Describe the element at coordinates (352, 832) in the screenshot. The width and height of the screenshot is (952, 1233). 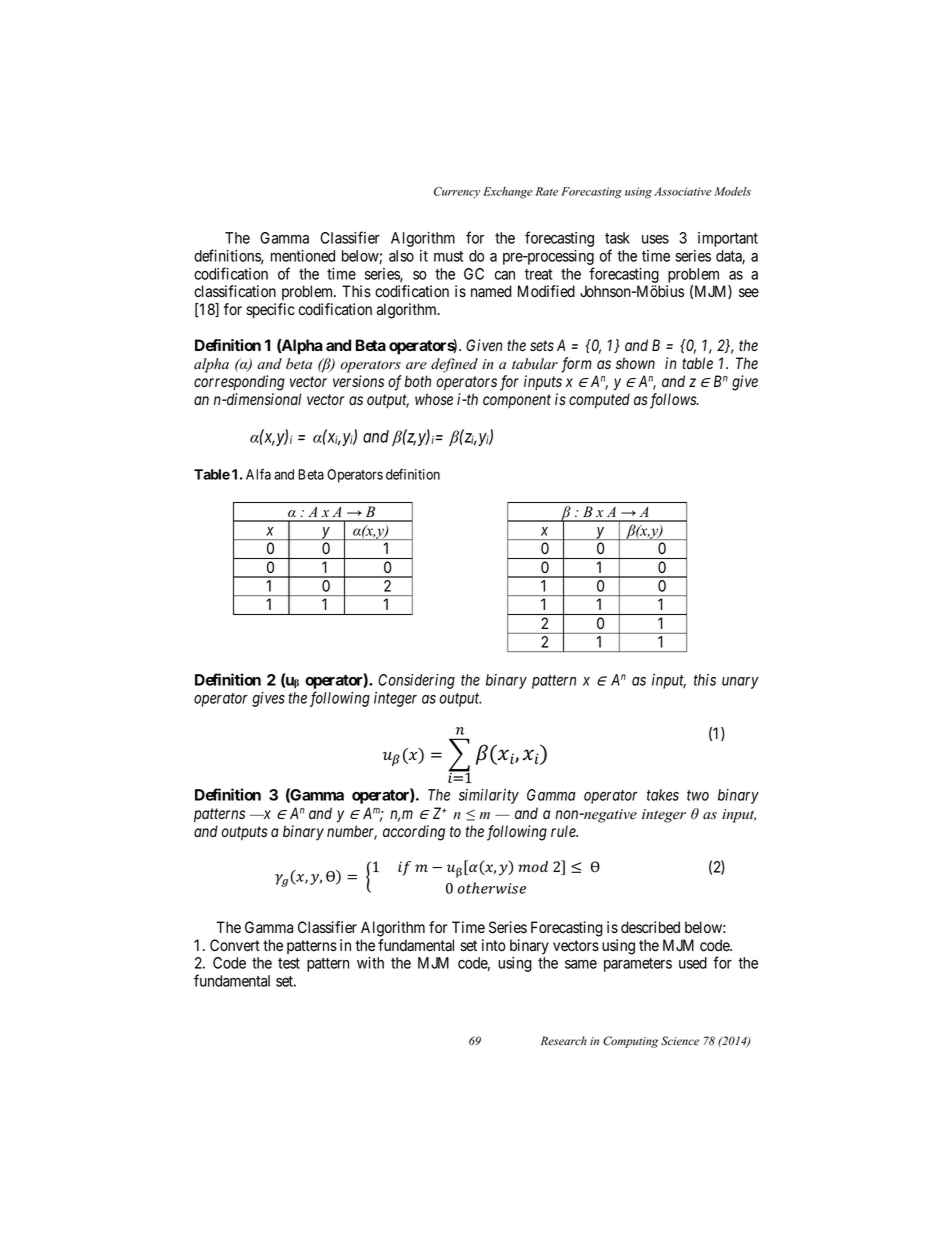
I see `number` at that location.
